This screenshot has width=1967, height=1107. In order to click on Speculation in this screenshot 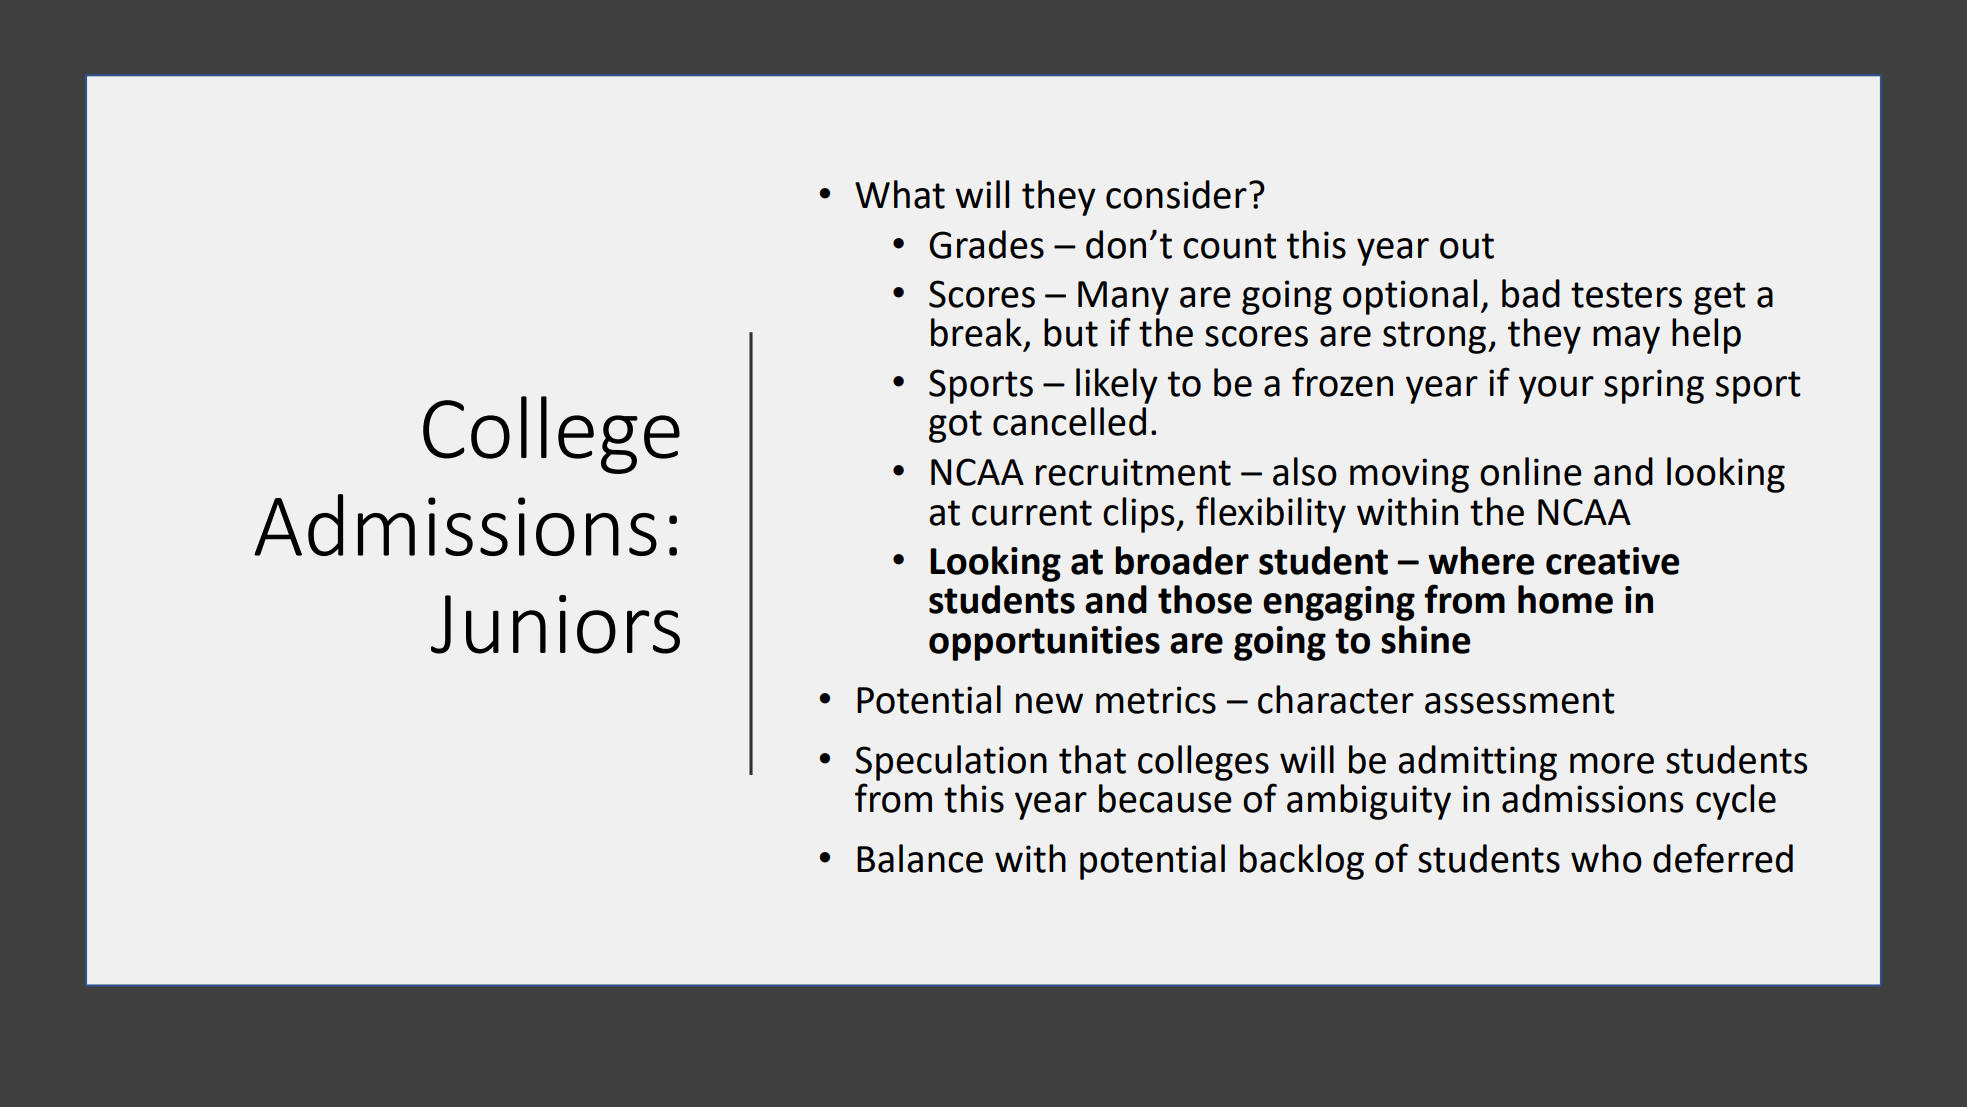, I will do `click(951, 763)`.
